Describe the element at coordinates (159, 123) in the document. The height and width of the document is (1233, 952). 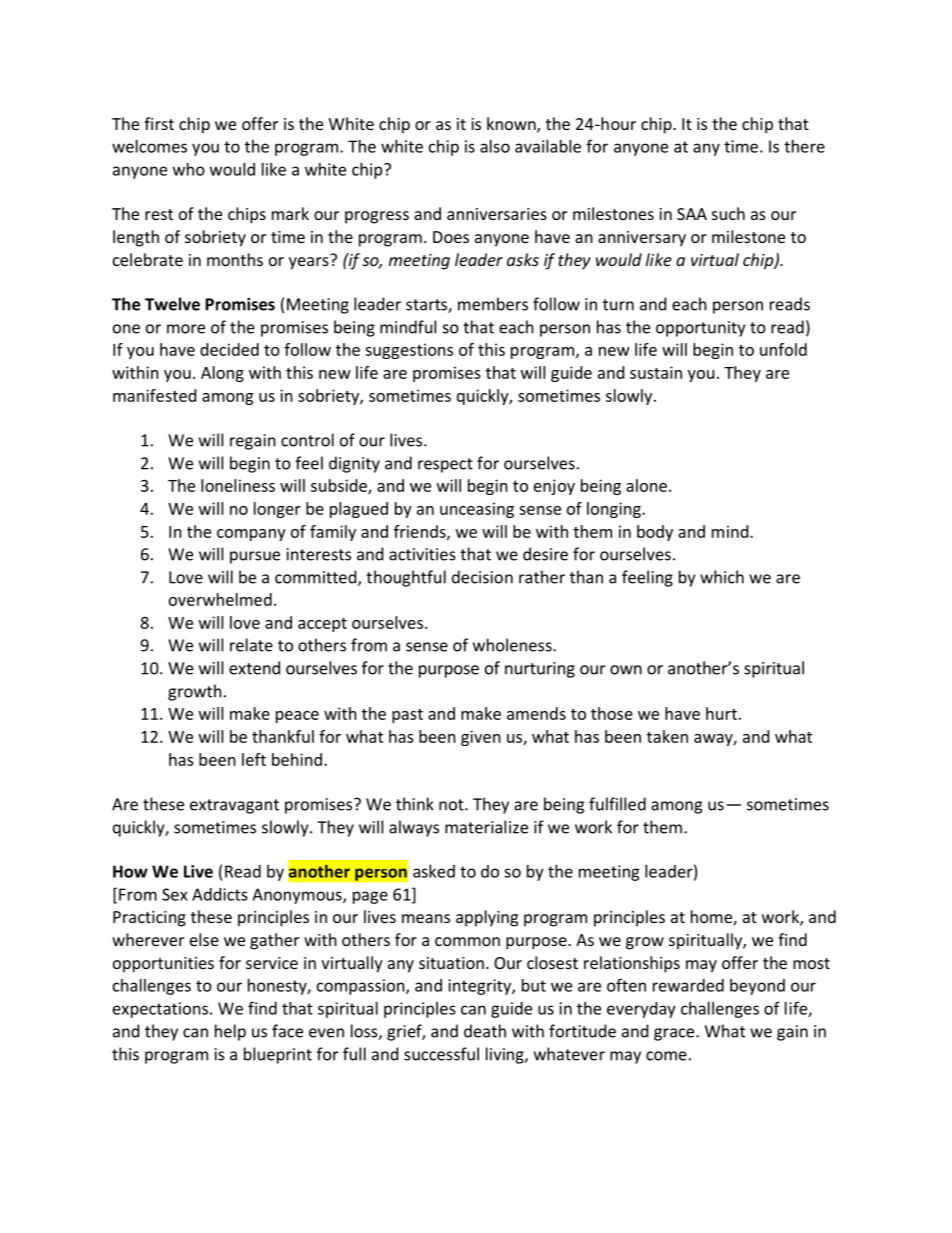
I see `first` at that location.
